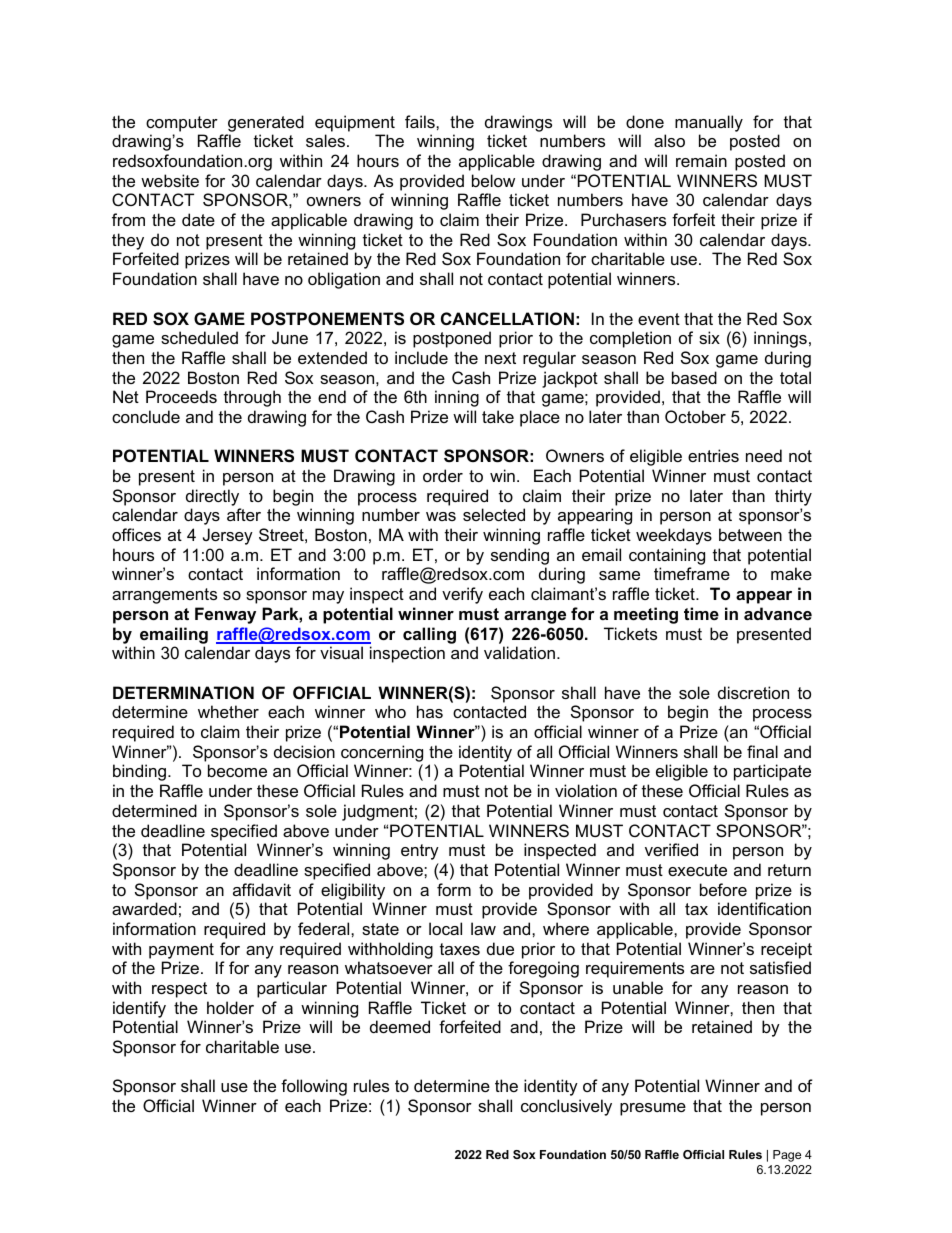 The width and height of the page is (952, 1233). What do you see at coordinates (230, 1007) in the page?
I see `holder` at bounding box center [230, 1007].
